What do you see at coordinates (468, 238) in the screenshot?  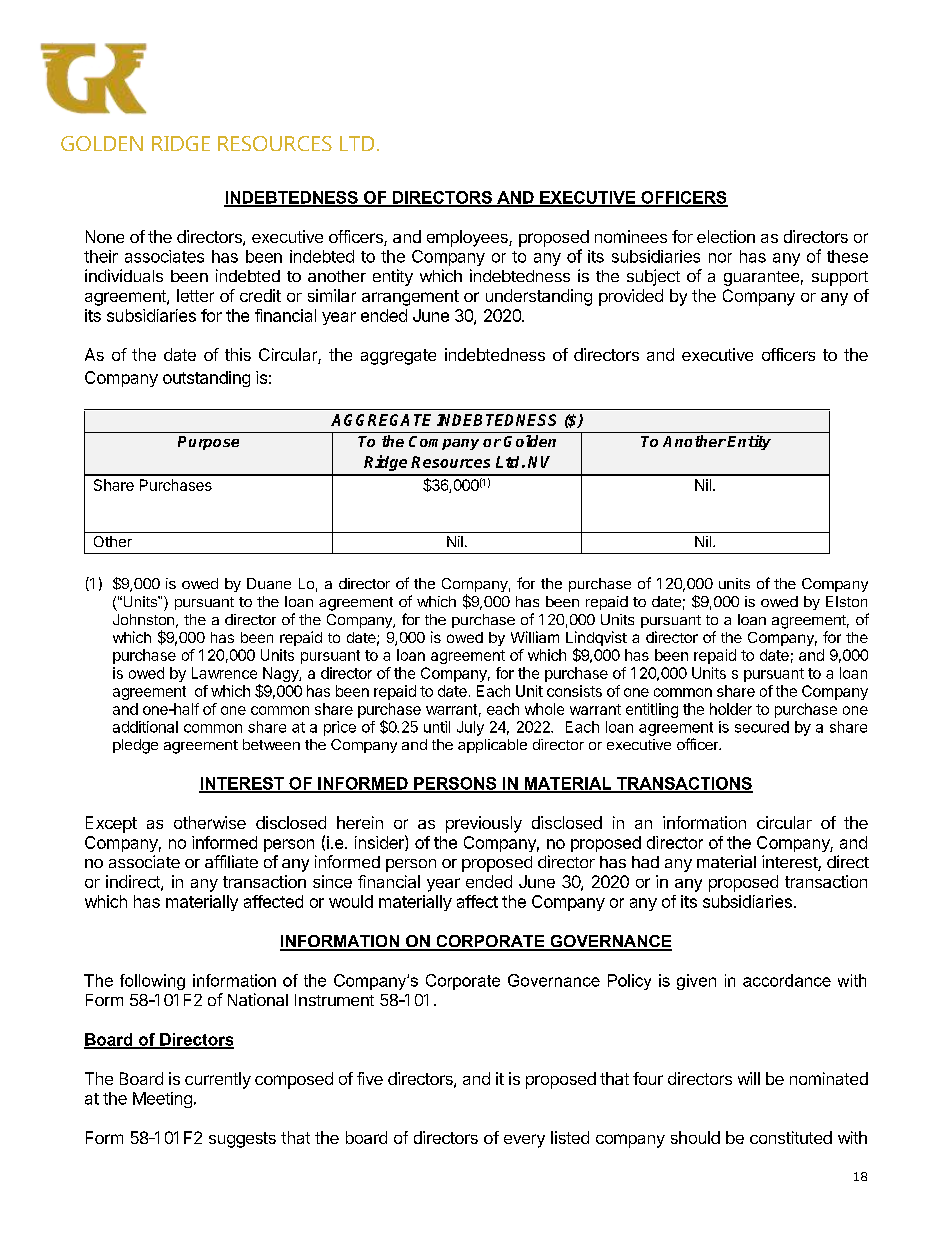 I see `employees` at bounding box center [468, 238].
